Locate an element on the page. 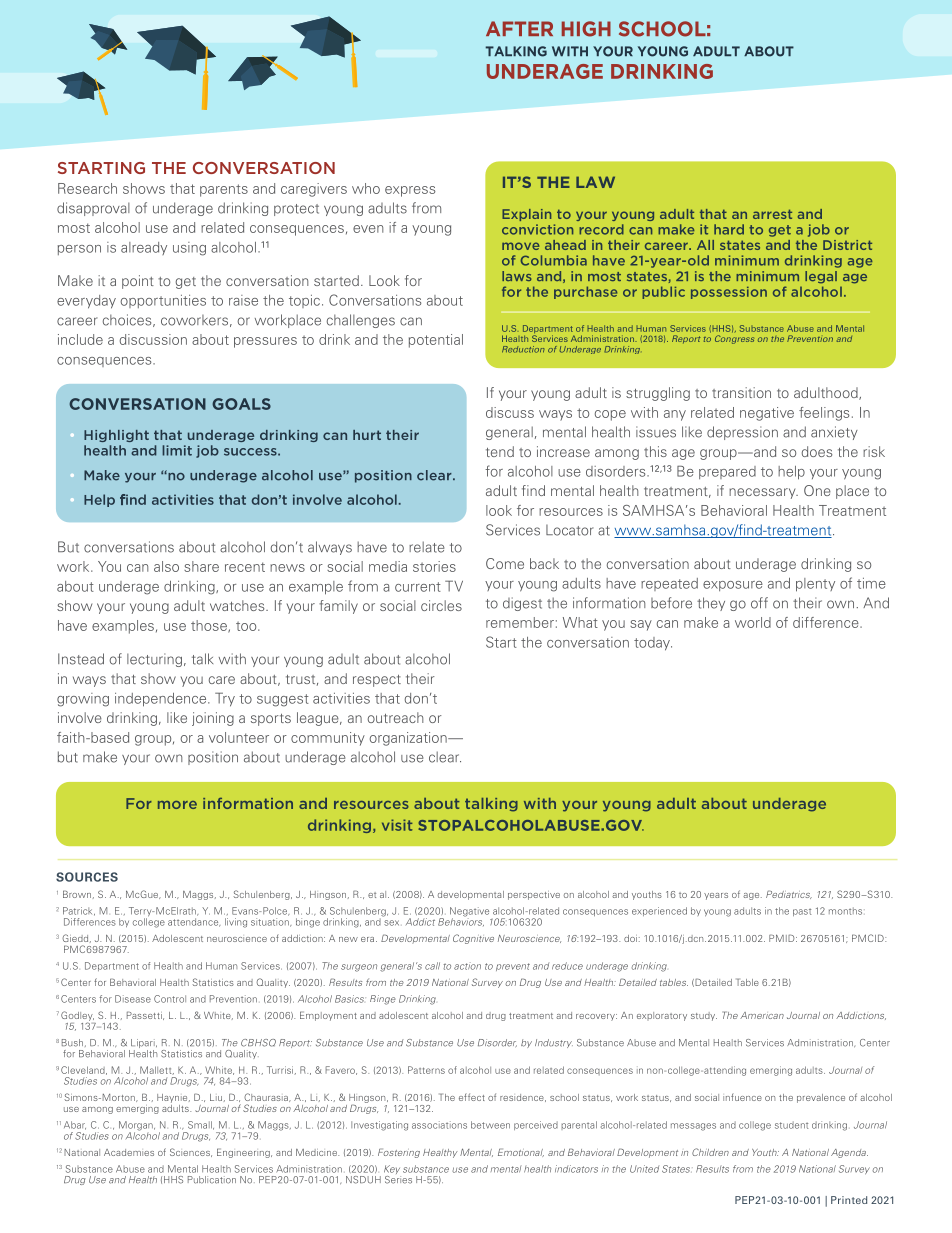 This page has width=952, height=1233. Emotional is located at coordinates (521, 1152).
